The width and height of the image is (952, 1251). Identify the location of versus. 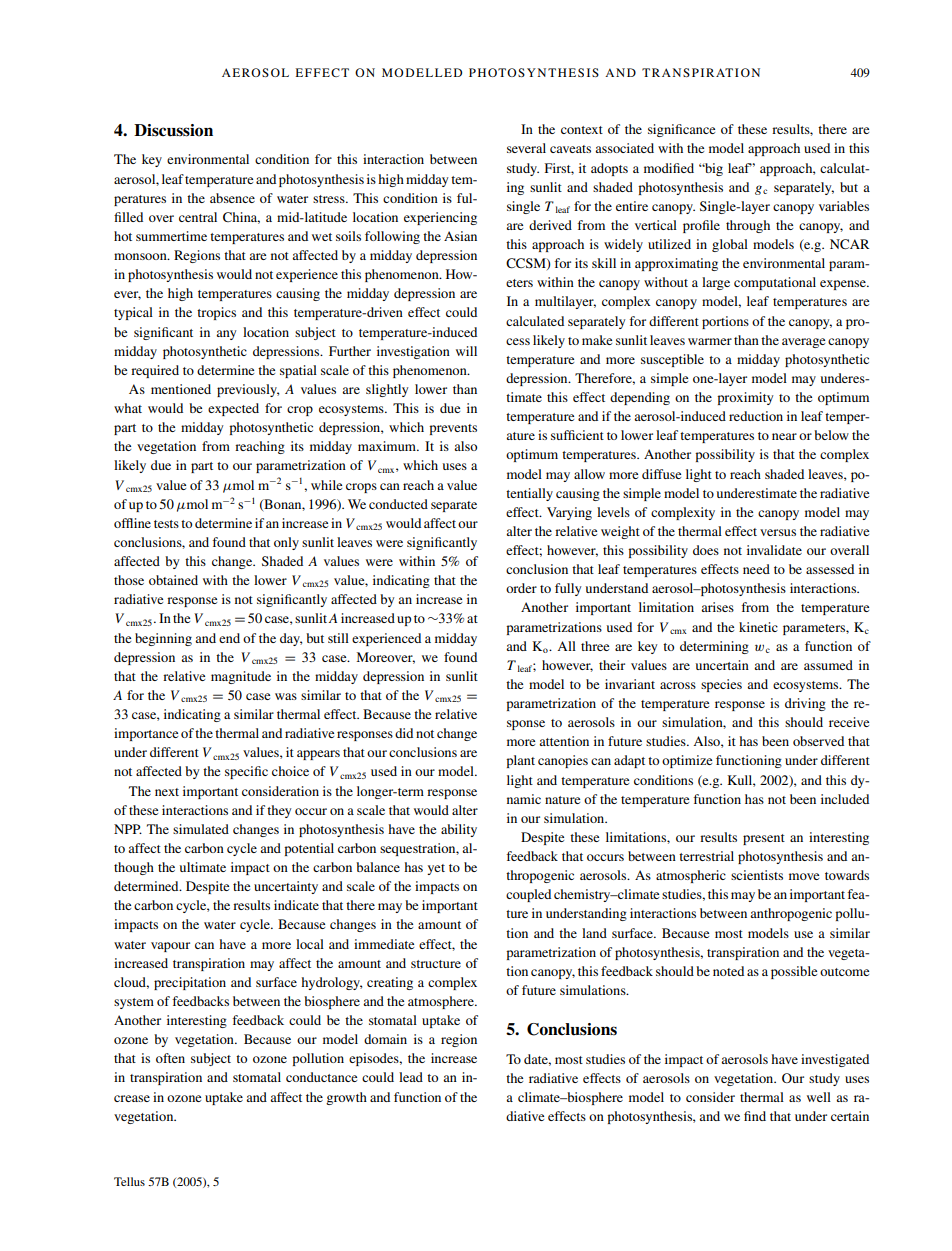
(778, 532).
